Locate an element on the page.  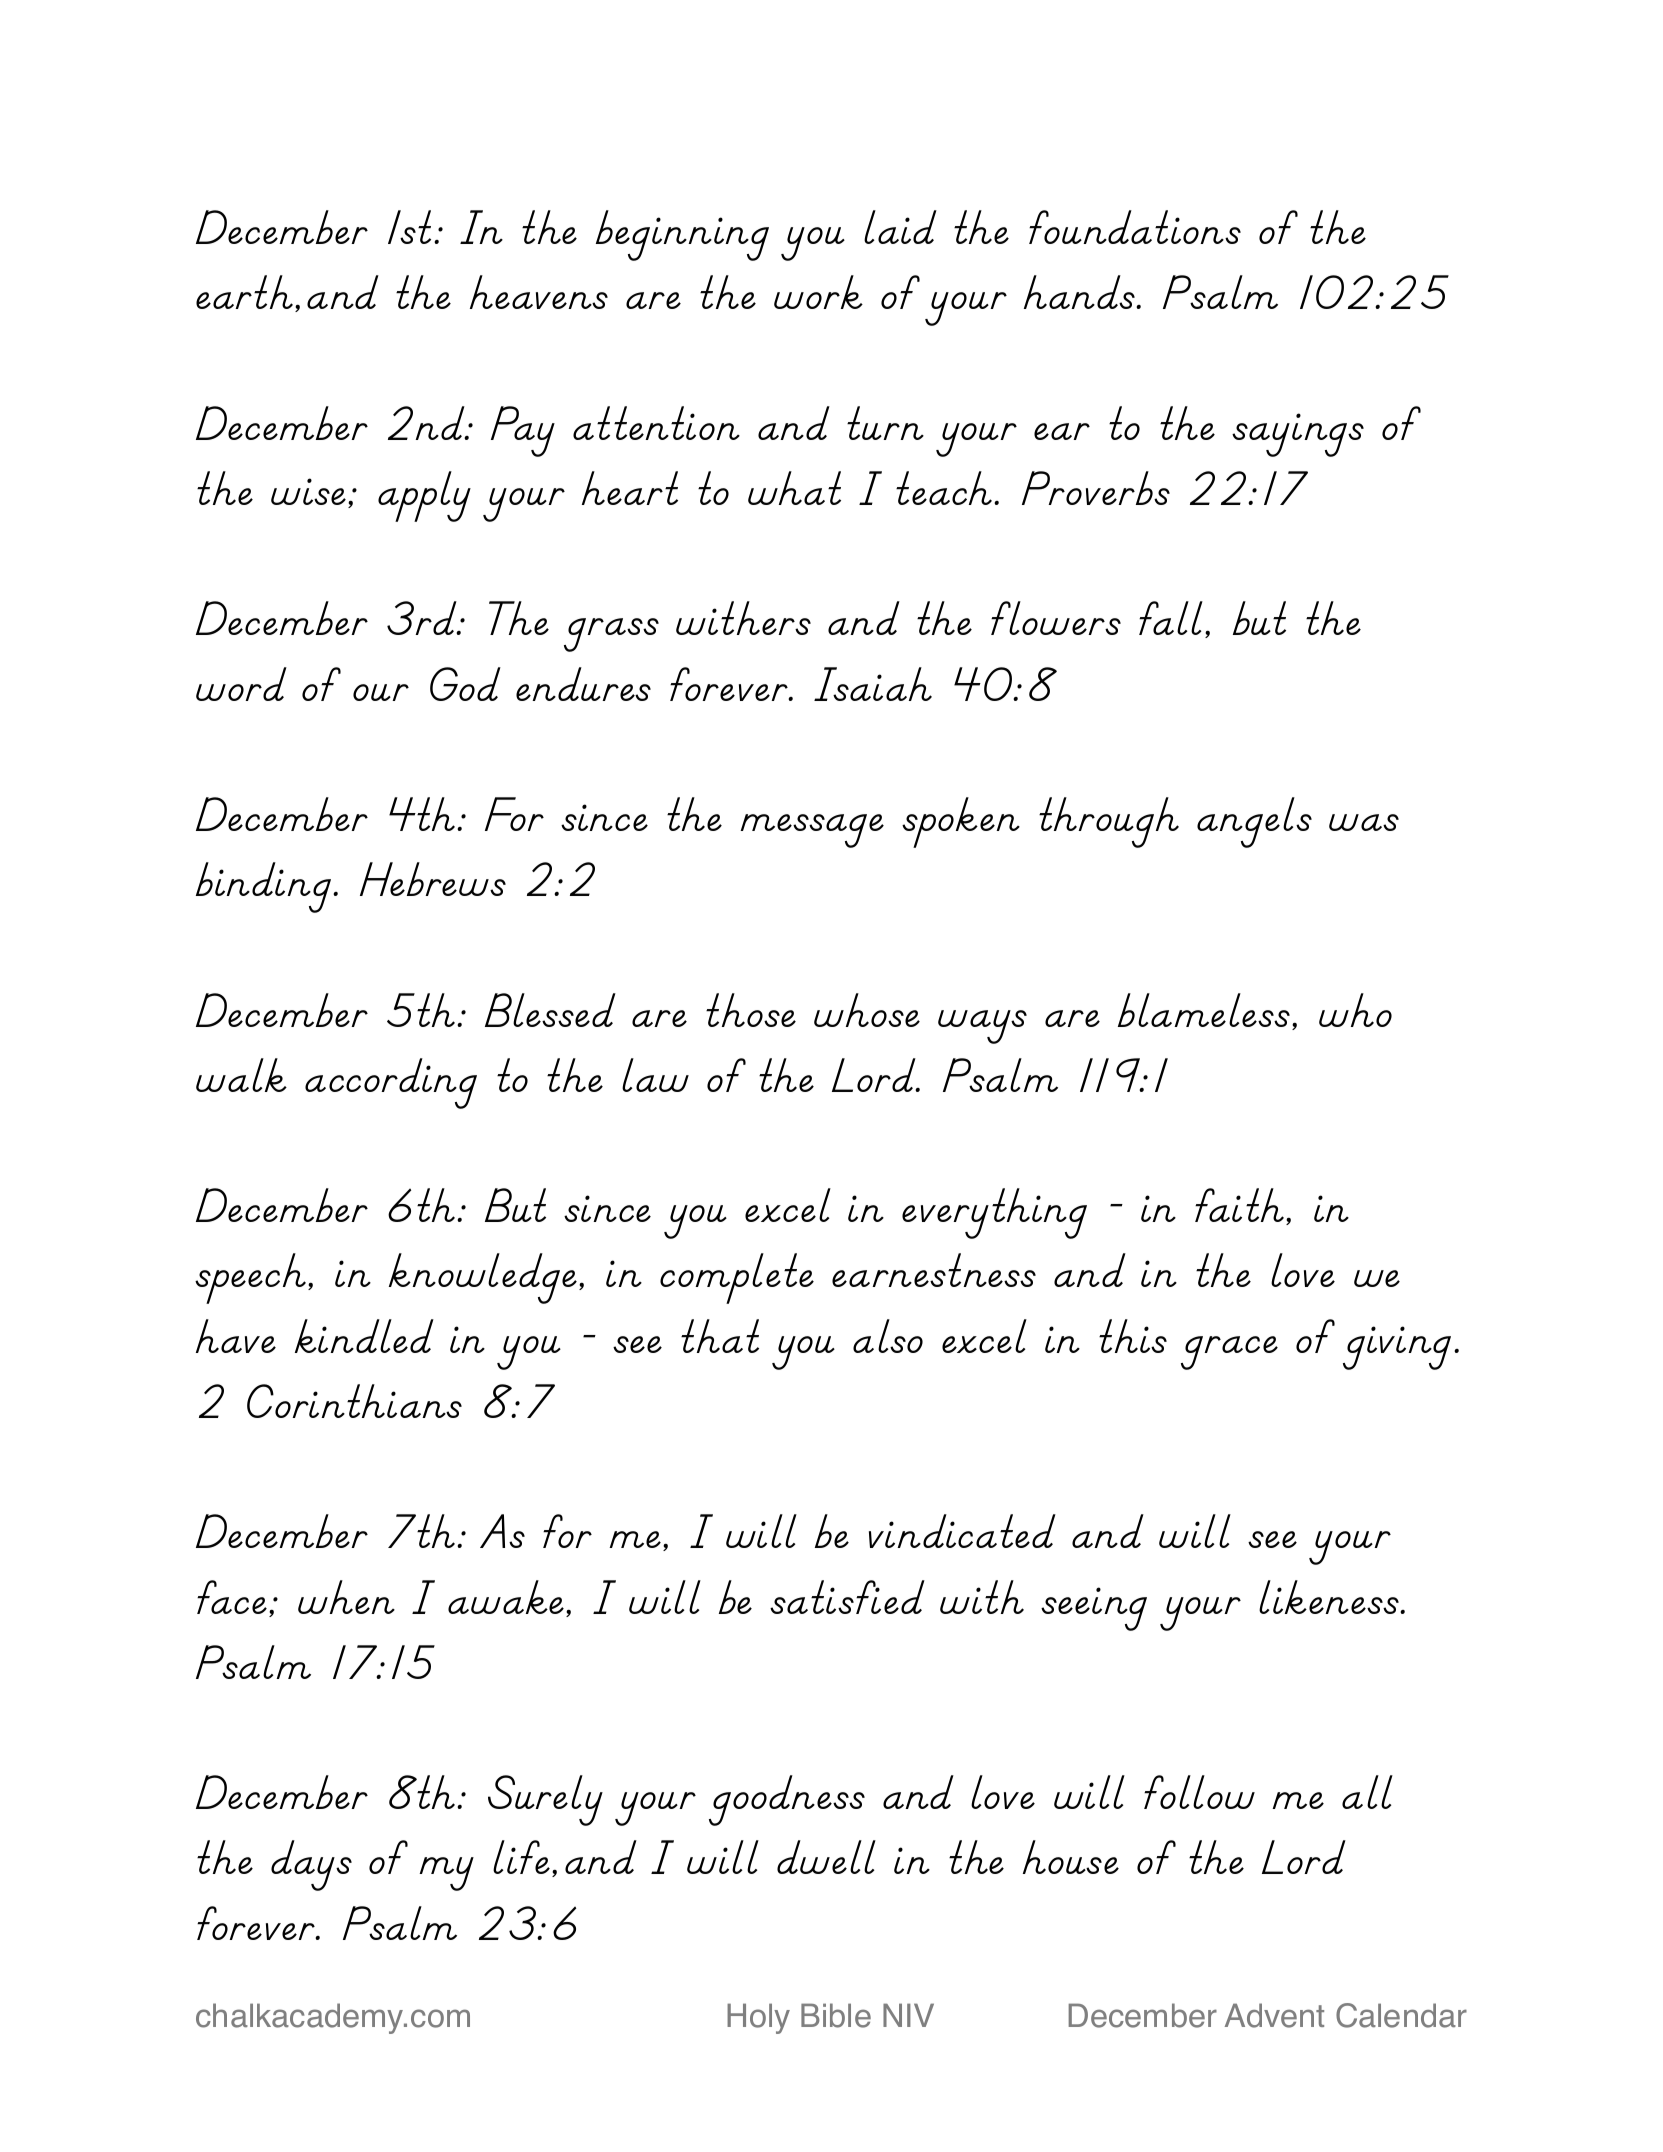
angels is located at coordinates (1254, 822).
